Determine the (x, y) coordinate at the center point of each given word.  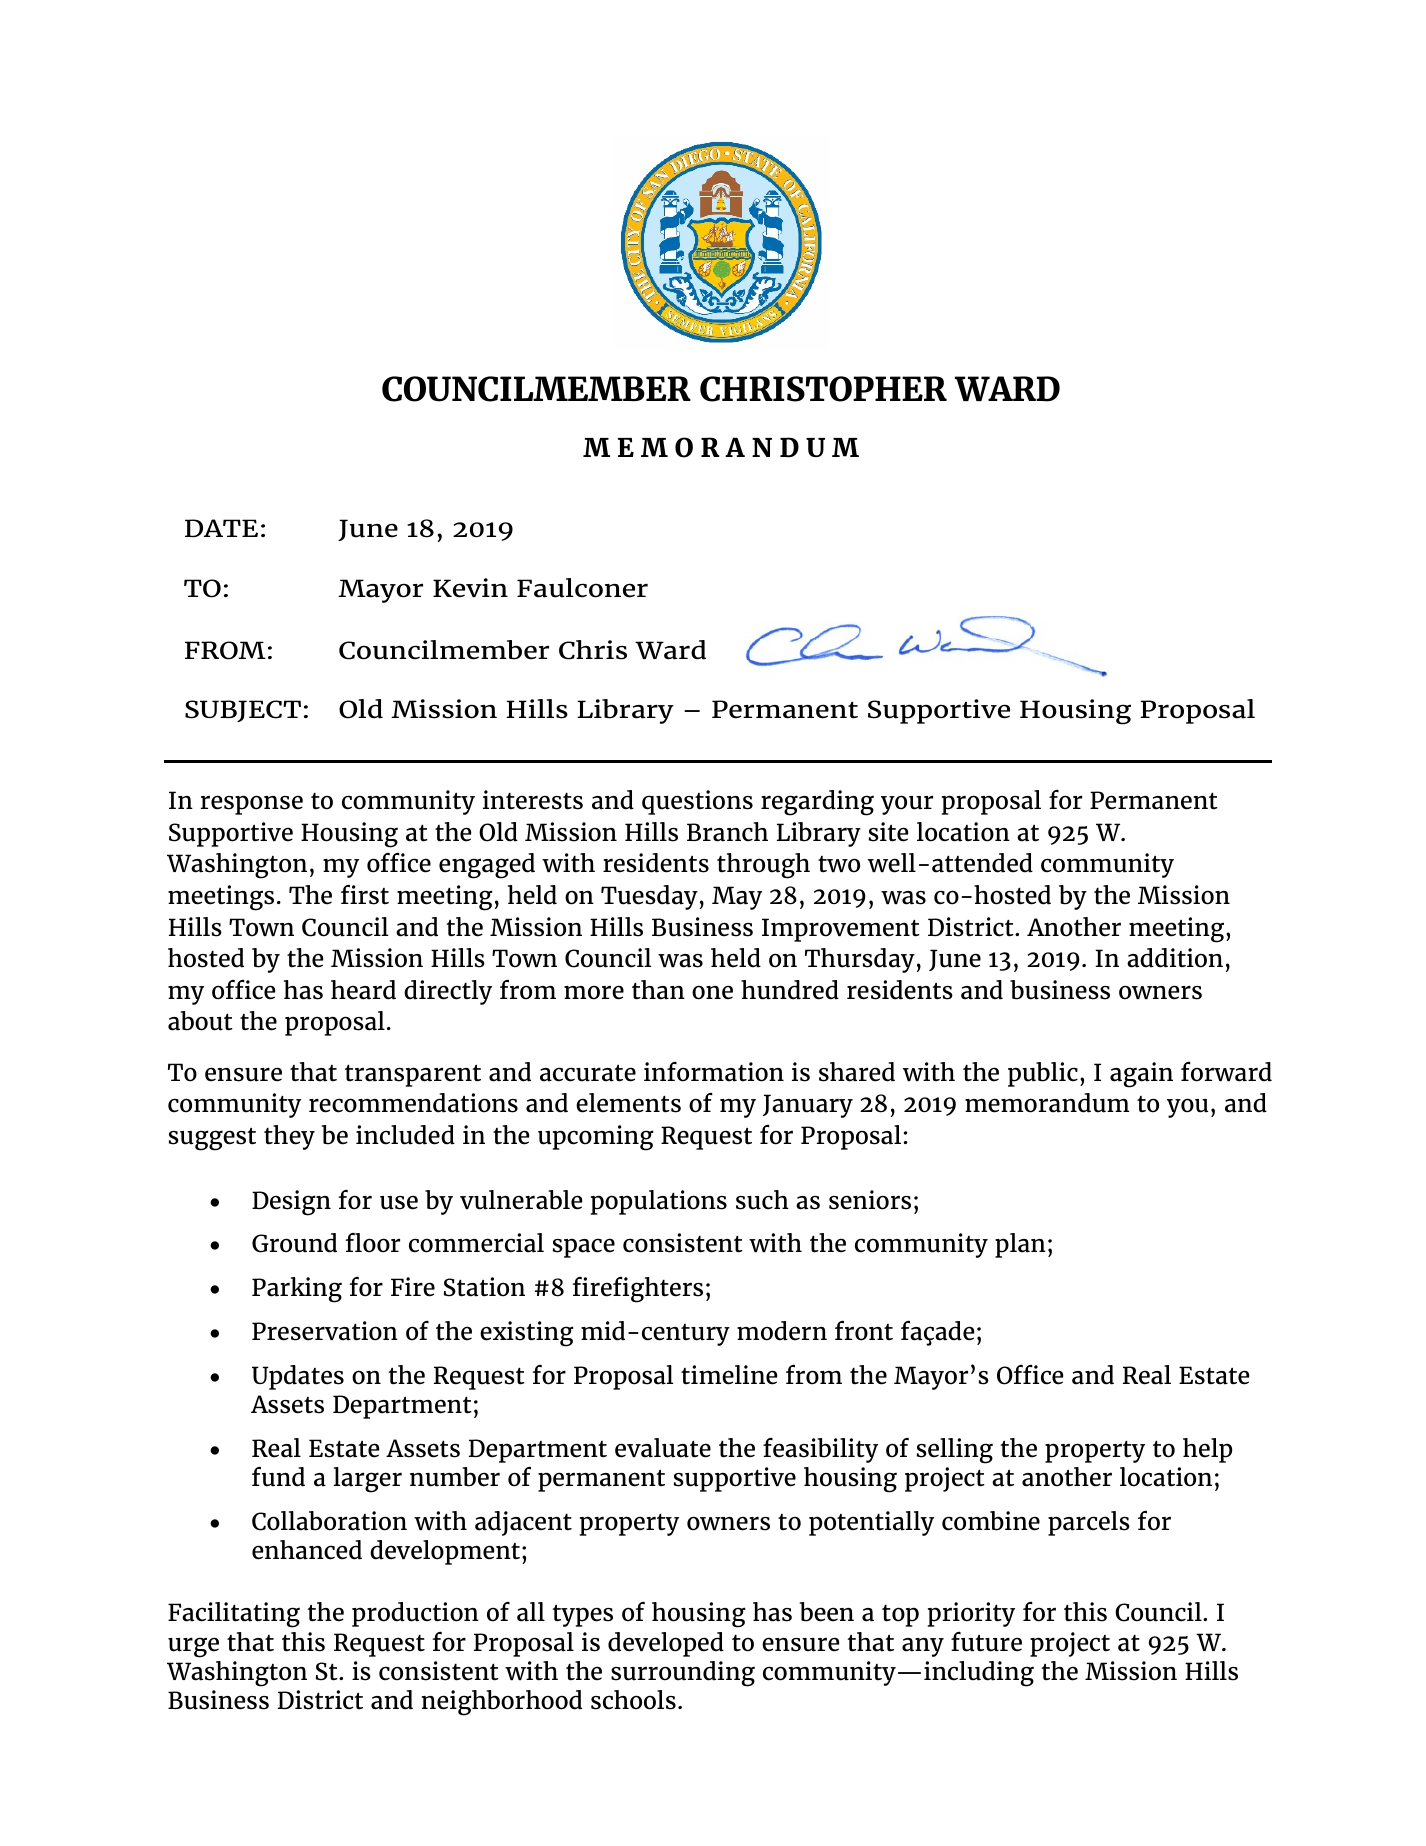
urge (193, 1647)
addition (1175, 958)
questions (697, 802)
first (365, 895)
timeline (729, 1375)
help (1207, 1450)
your (907, 805)
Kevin (470, 588)
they (289, 1137)
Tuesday (649, 897)
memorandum (1047, 1103)
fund (278, 1477)
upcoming (596, 1138)
